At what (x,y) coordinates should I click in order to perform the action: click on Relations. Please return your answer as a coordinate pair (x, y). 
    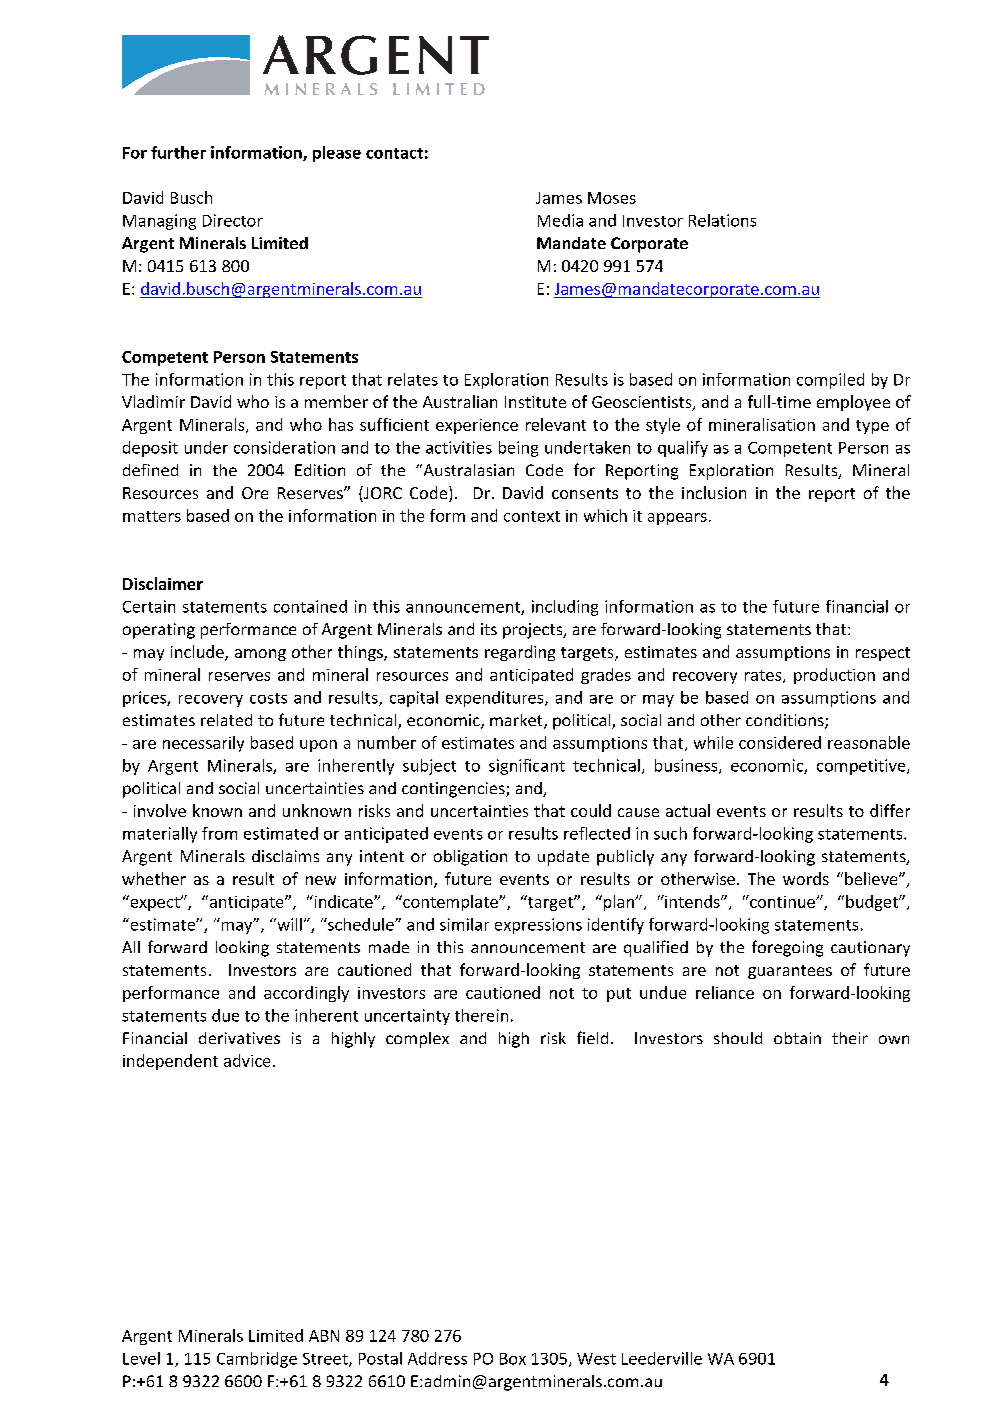
    Looking at the image, I should click on (722, 220).
